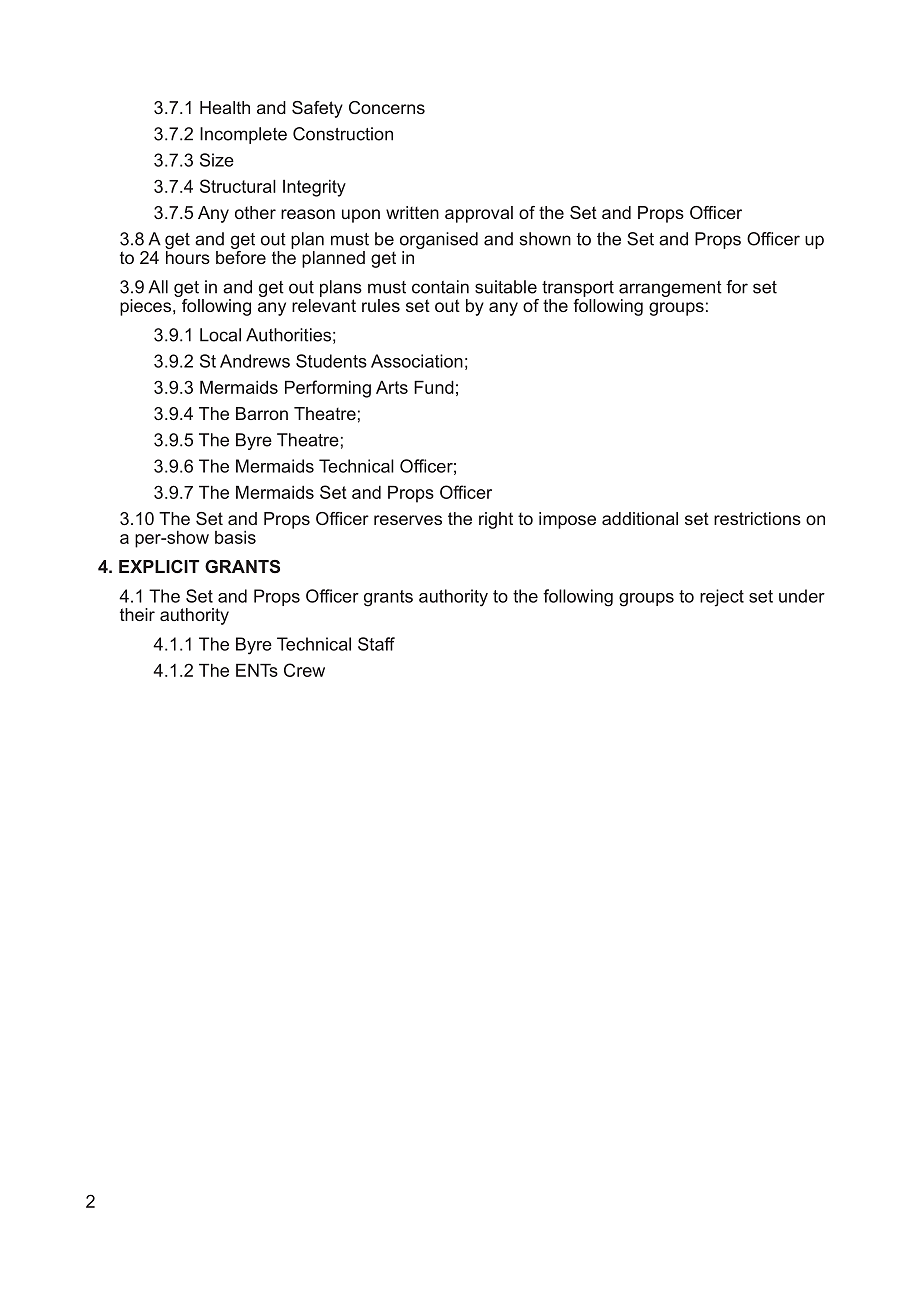 Image resolution: width=924 pixels, height=1297 pixels. What do you see at coordinates (757, 518) in the image?
I see `restrictions` at bounding box center [757, 518].
